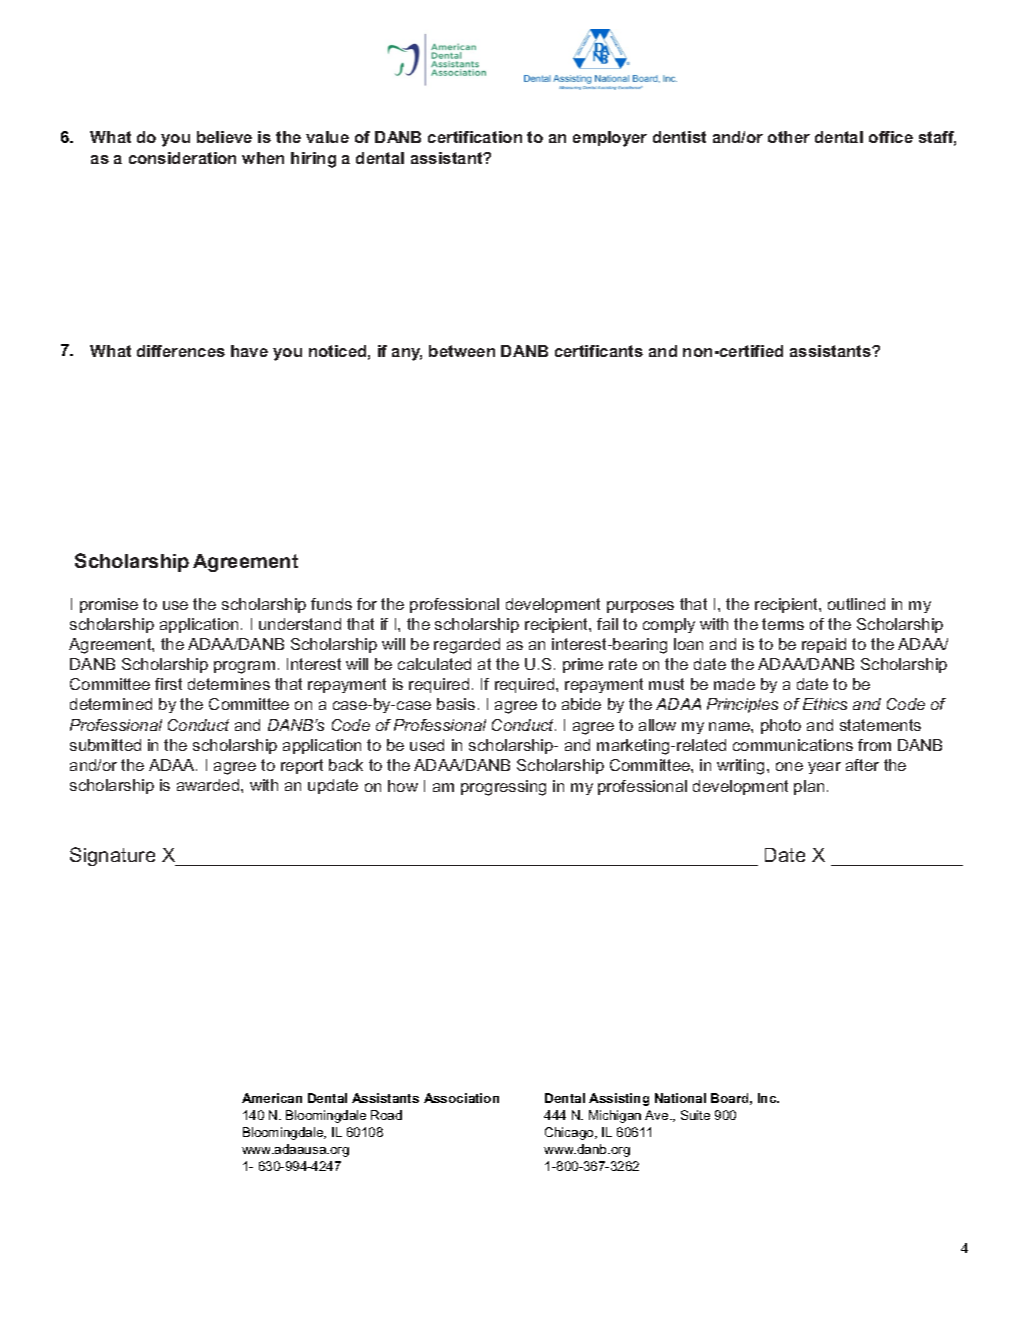 This document has height=1332, width=1029. Describe the element at coordinates (824, 645) in the document. I see `repaid` at that location.
